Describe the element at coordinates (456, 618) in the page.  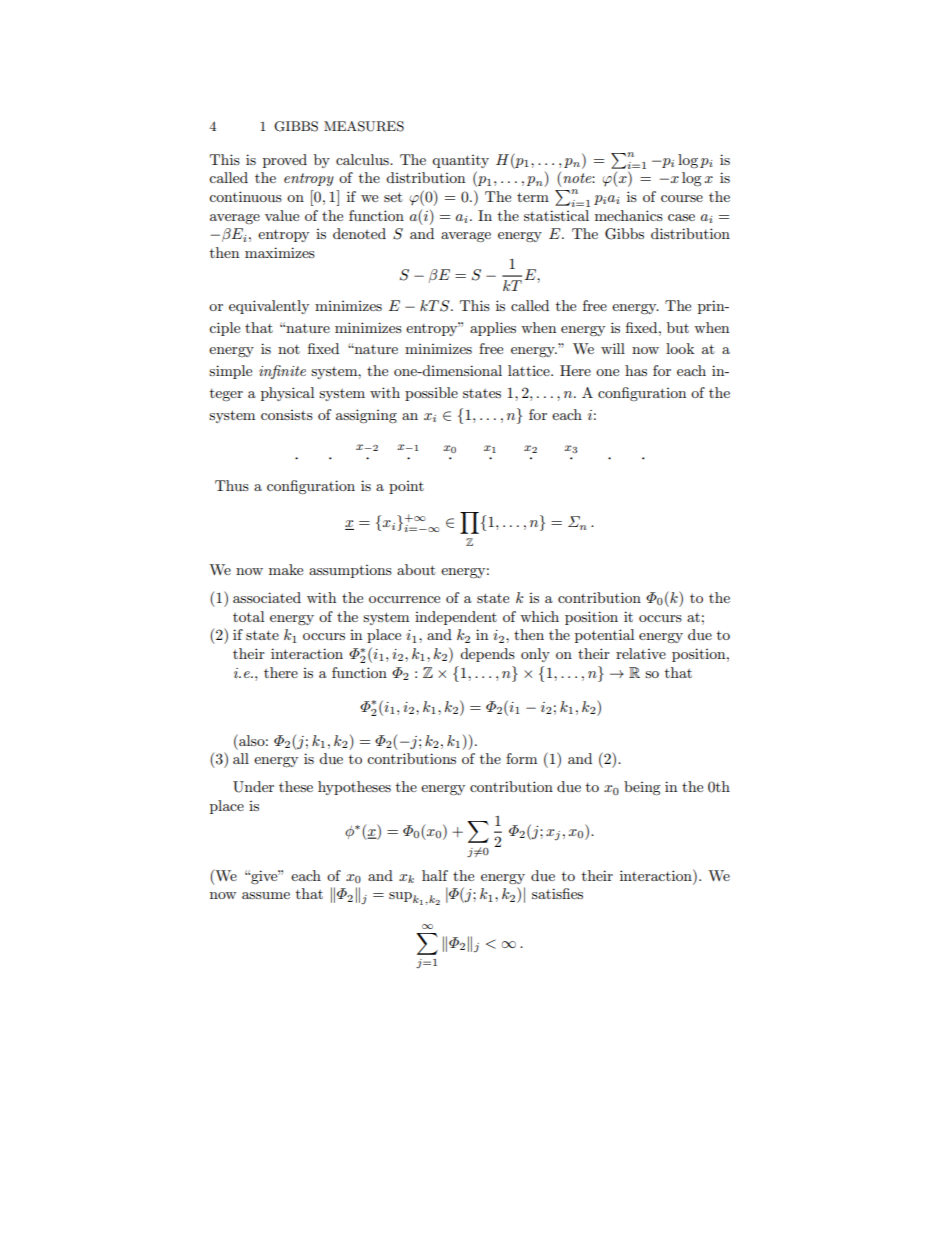
I see `independent` at that location.
